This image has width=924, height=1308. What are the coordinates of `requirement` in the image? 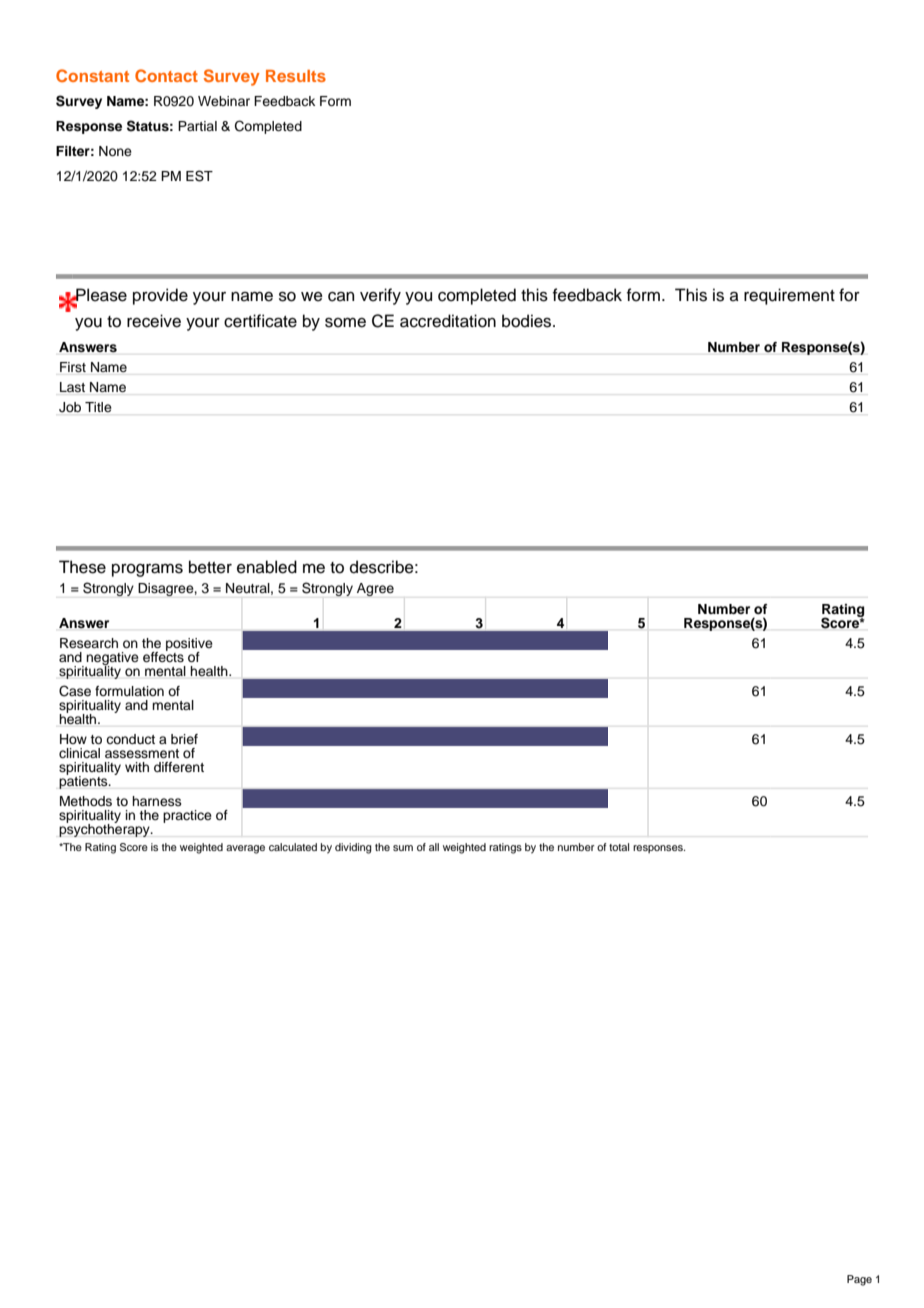 It's located at (789, 296).
